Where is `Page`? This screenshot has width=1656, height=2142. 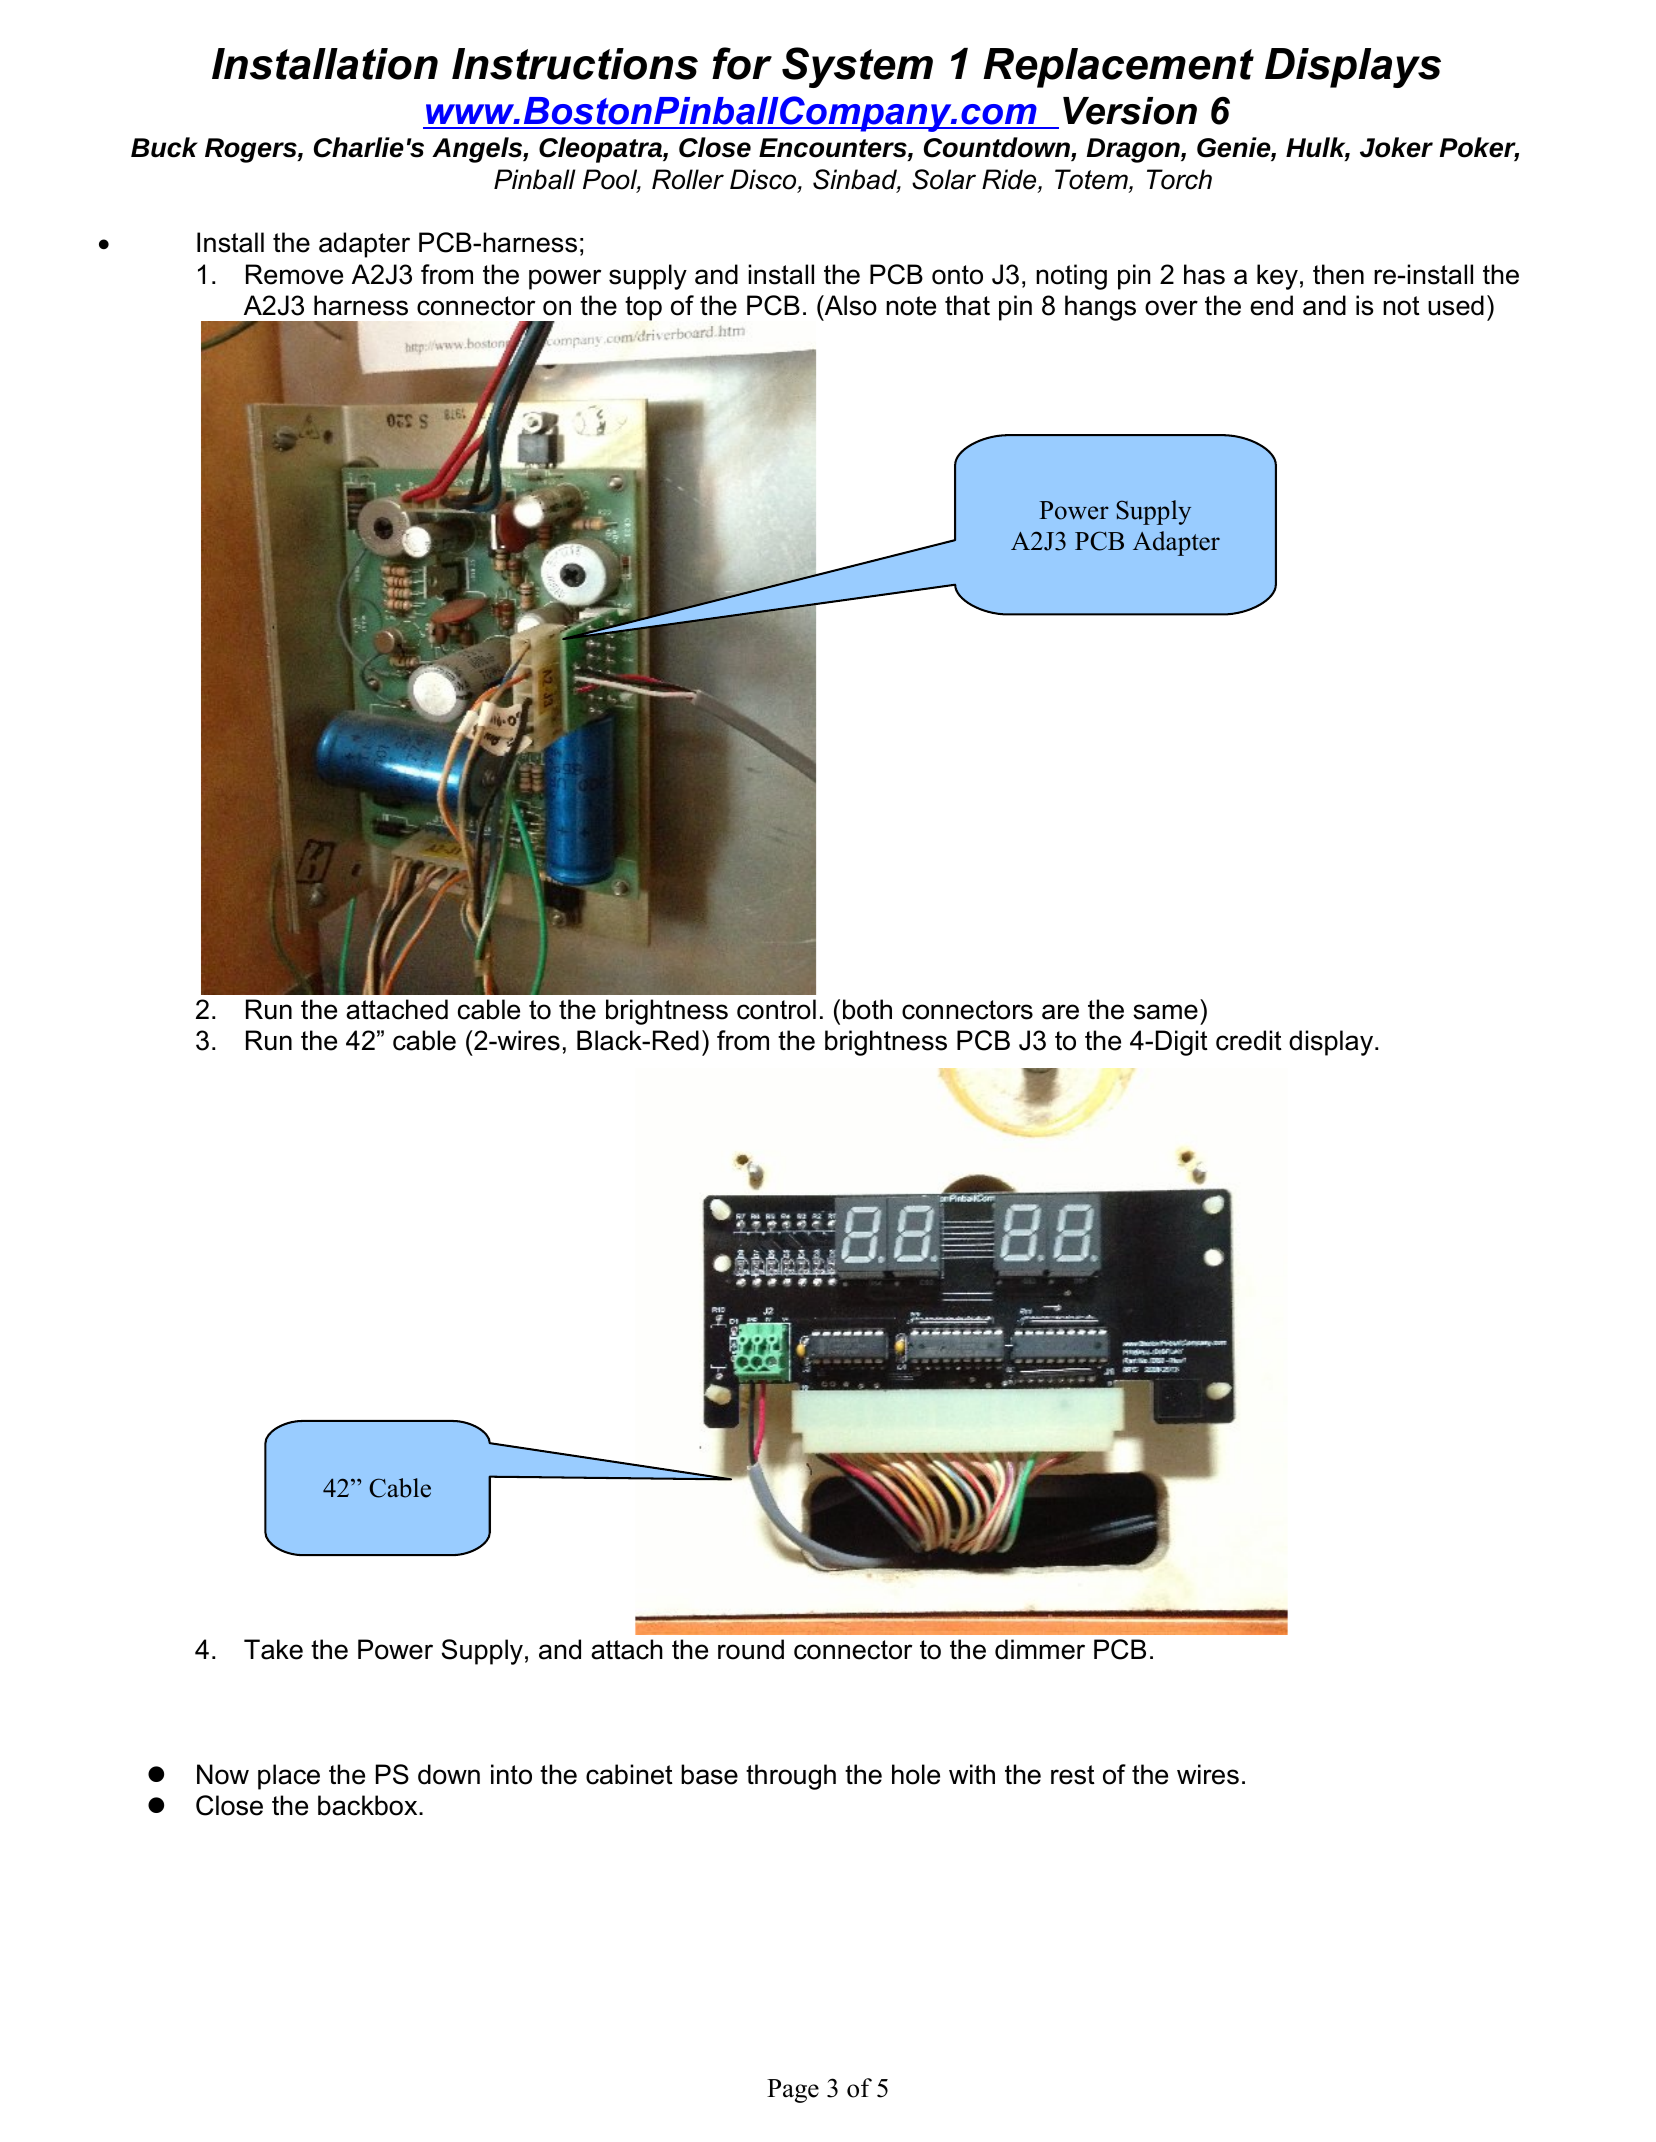
Page is located at coordinates (793, 2091).
